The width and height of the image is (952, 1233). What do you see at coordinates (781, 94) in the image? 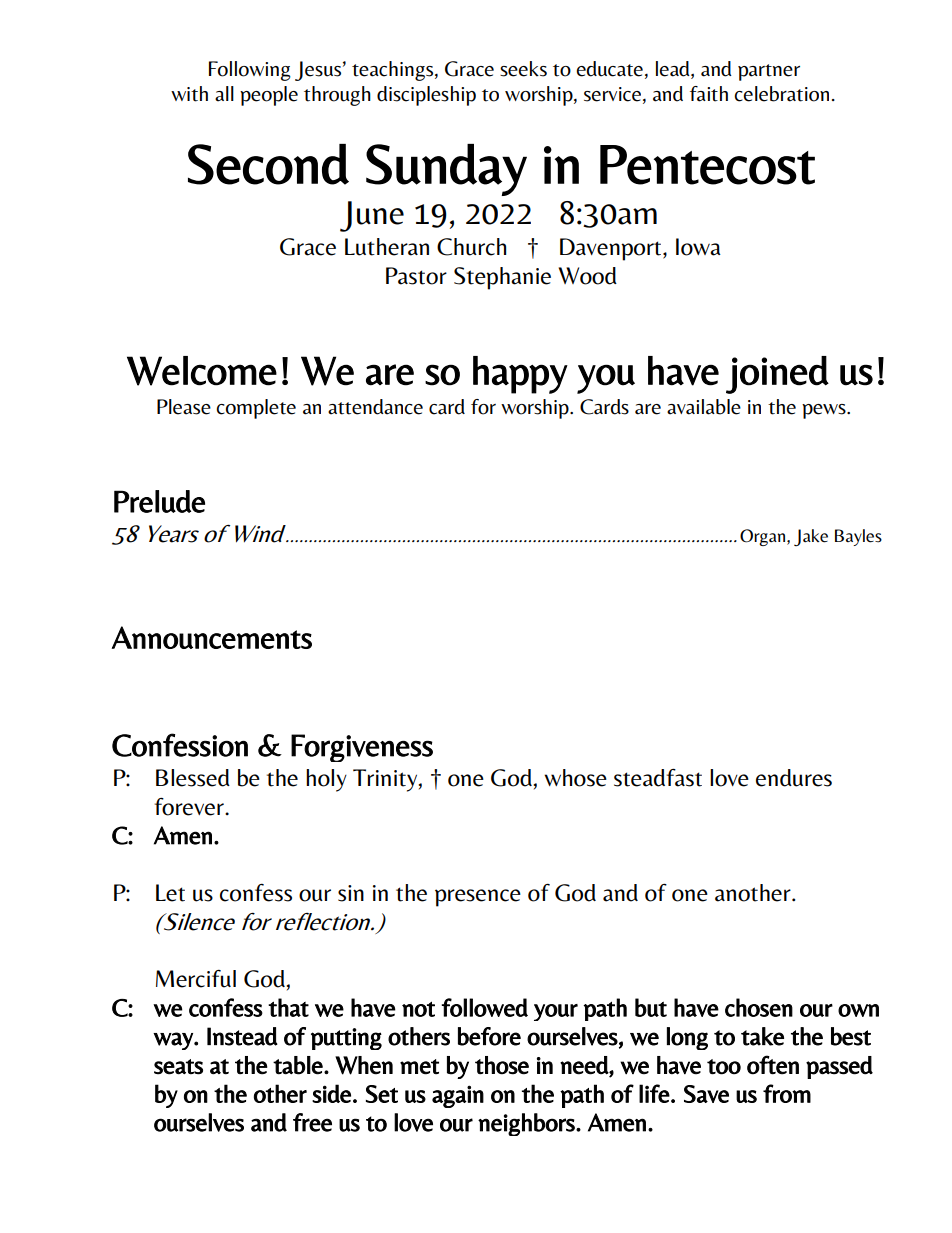
I see `celebration` at bounding box center [781, 94].
